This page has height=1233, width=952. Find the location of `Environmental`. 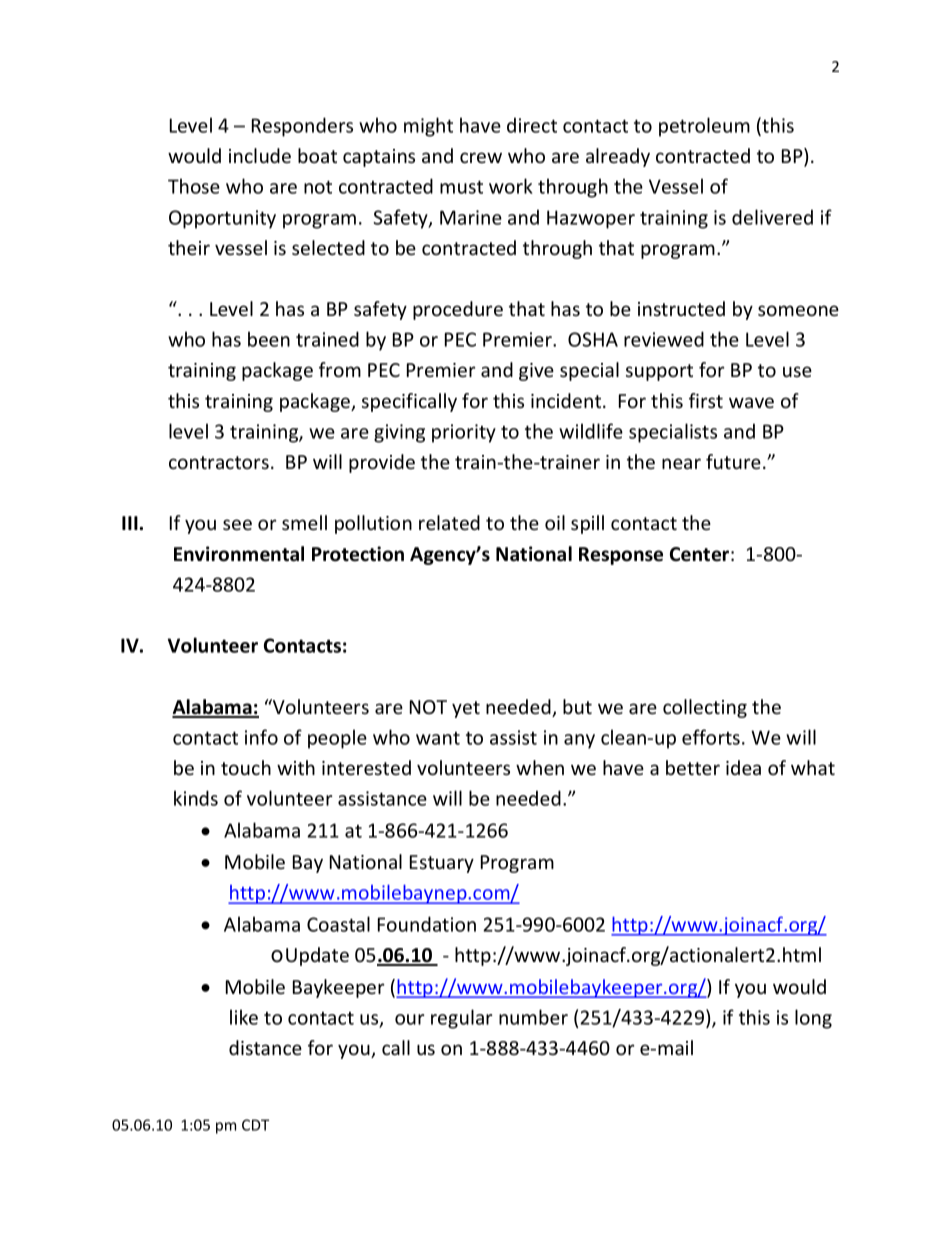

Environmental is located at coordinates (239, 554).
